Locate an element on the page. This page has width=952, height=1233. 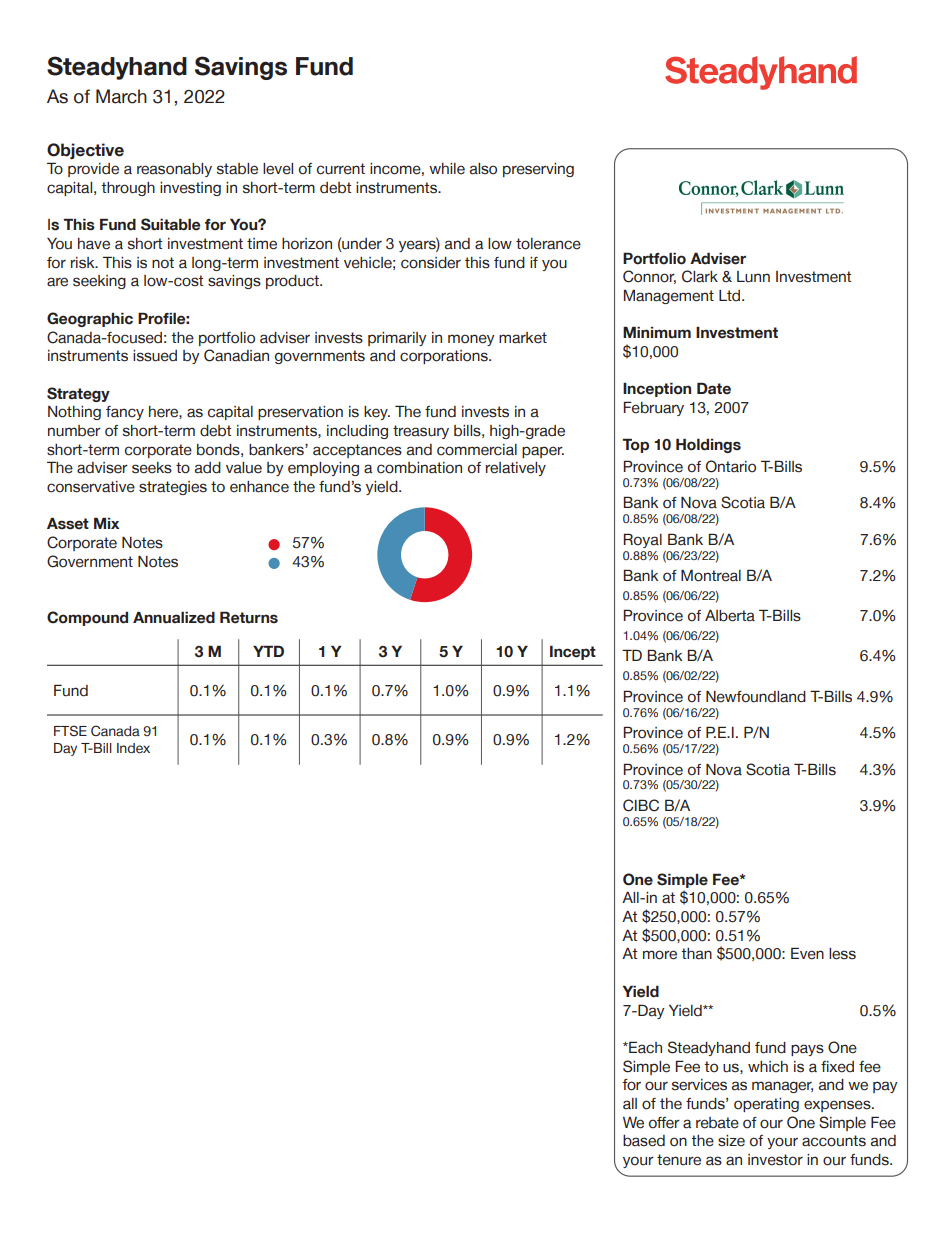
March is located at coordinates (121, 96).
